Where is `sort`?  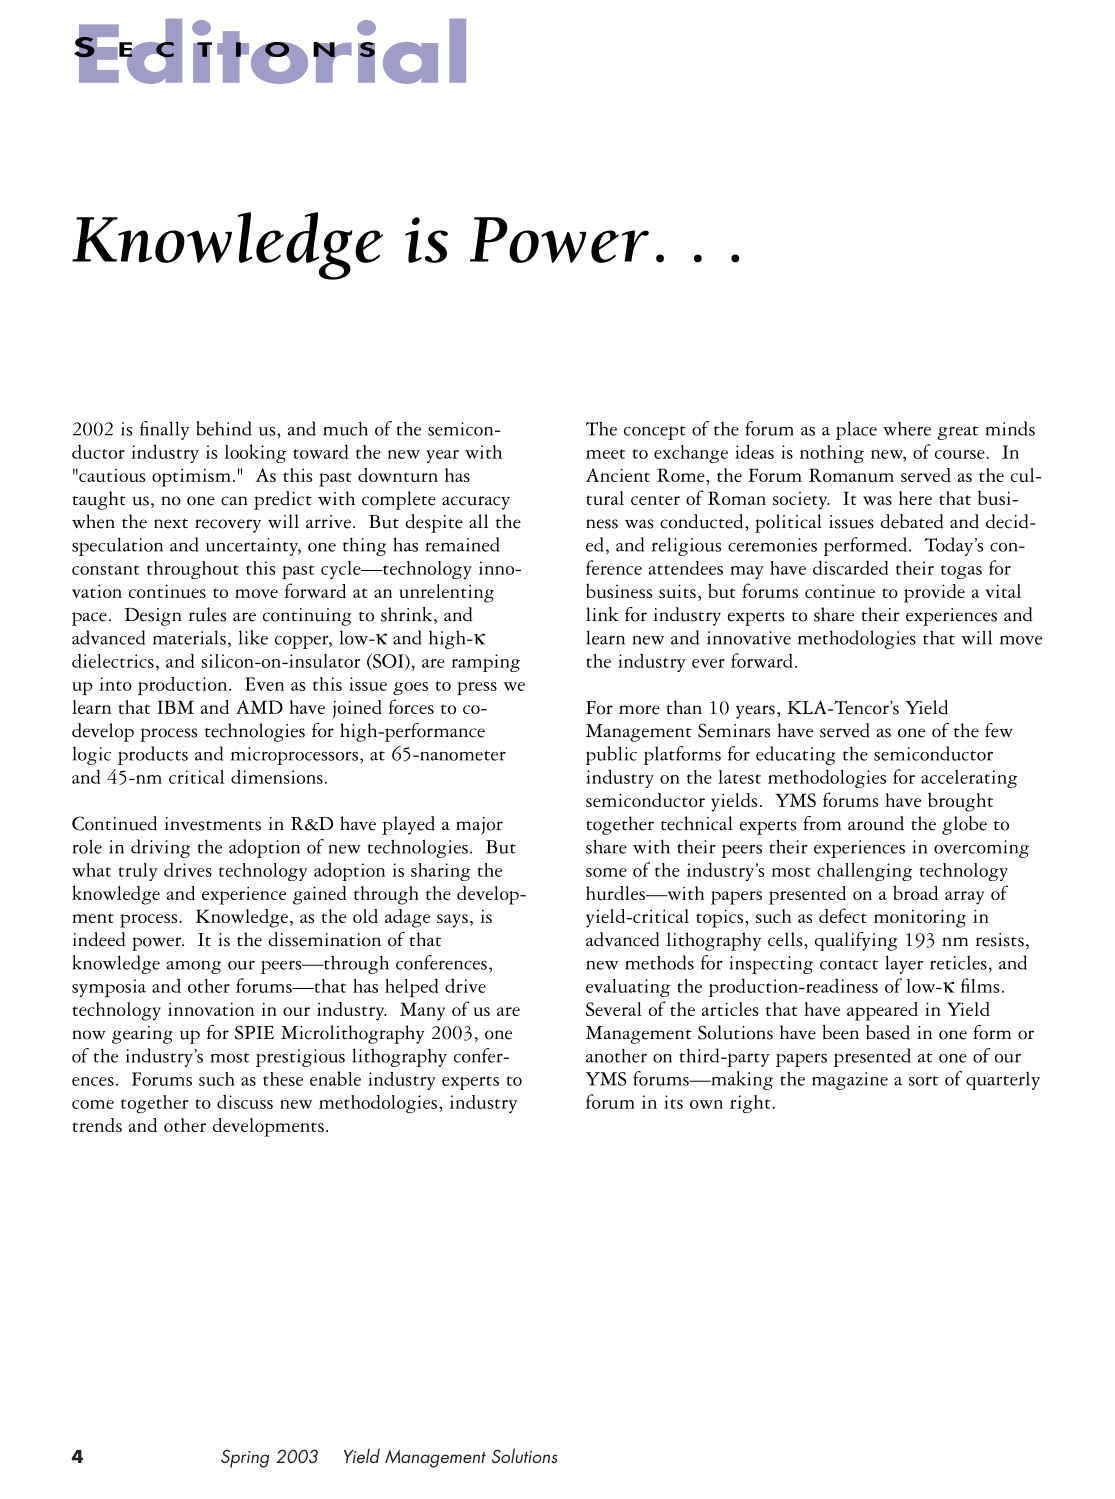 sort is located at coordinates (923, 1081).
